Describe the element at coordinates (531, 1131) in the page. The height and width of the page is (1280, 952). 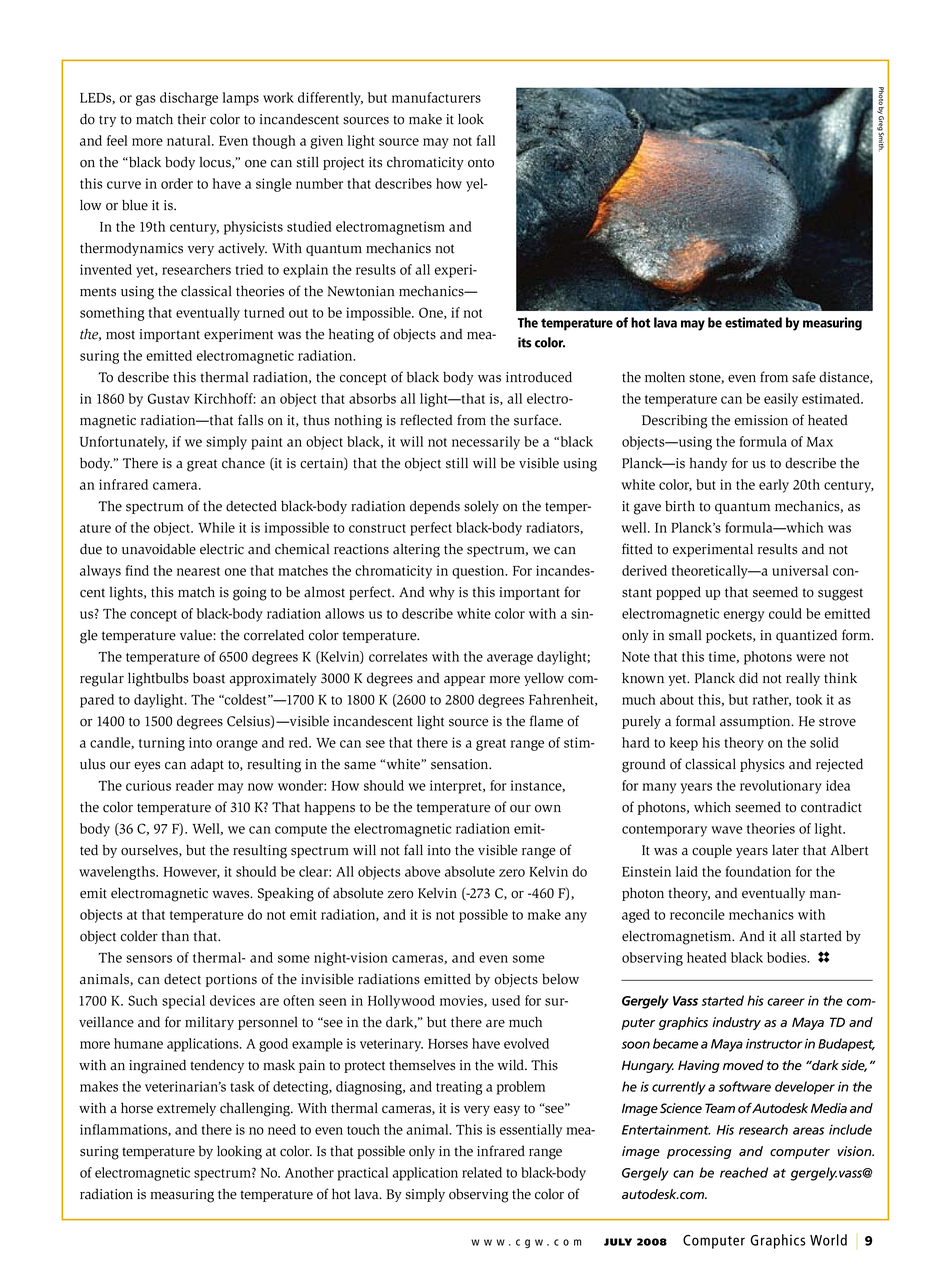
I see `essentially` at that location.
